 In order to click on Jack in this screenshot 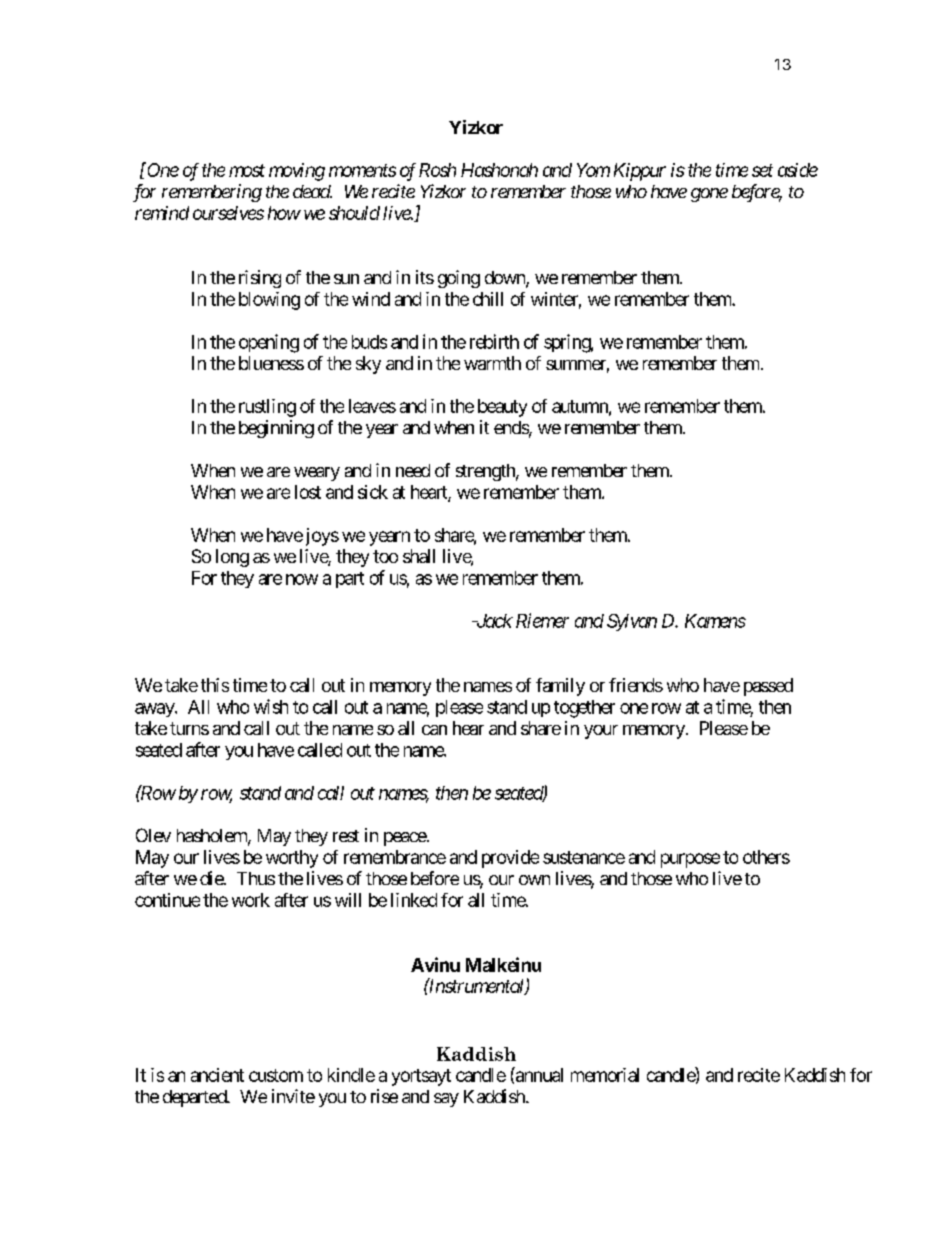, I will do `click(493, 621)`.
